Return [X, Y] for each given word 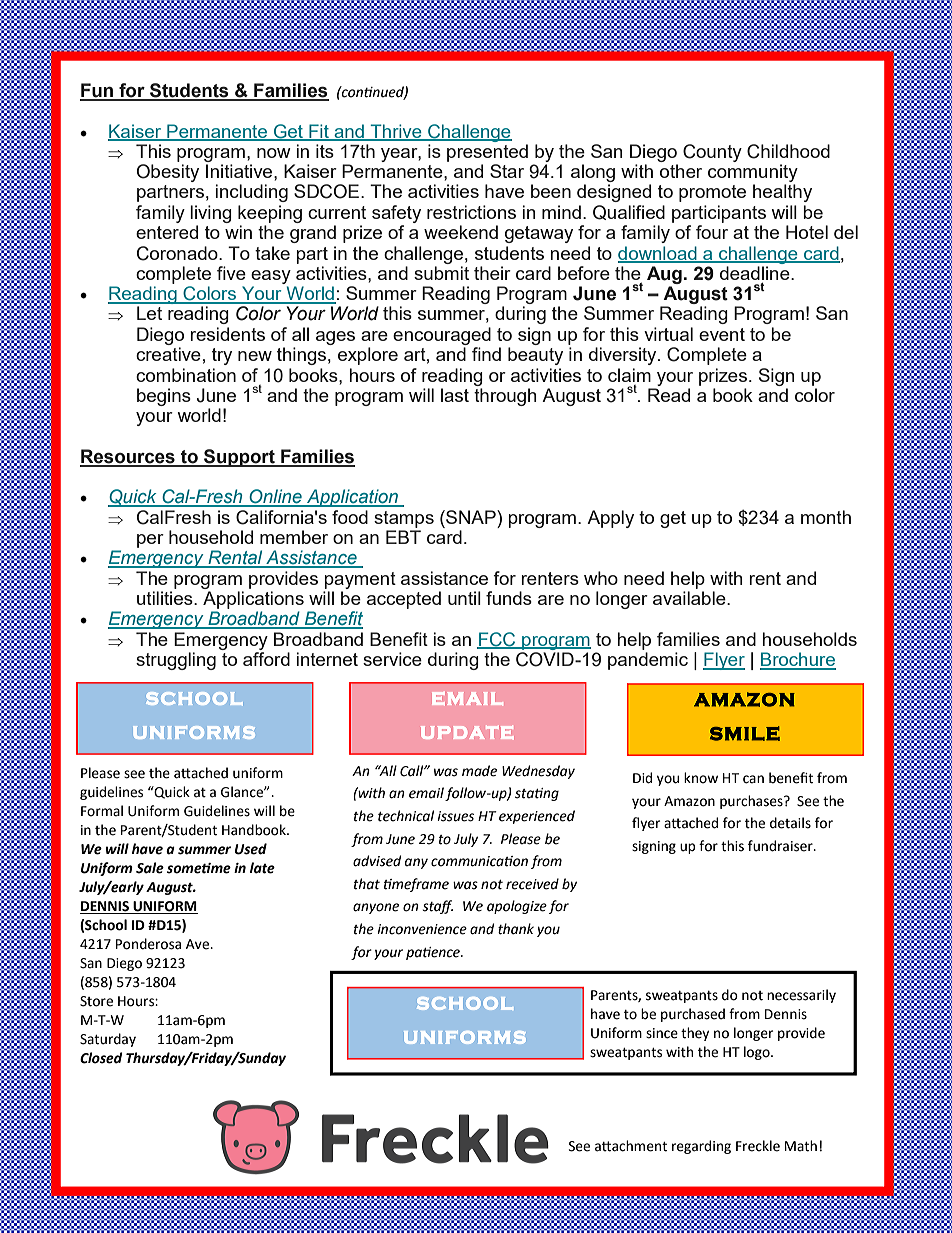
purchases [752, 802]
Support [239, 458]
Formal [102, 811]
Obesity [168, 173]
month [826, 517]
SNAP [471, 517]
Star [507, 171]
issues [455, 816]
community [753, 173]
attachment [631, 1146]
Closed [101, 1058]
